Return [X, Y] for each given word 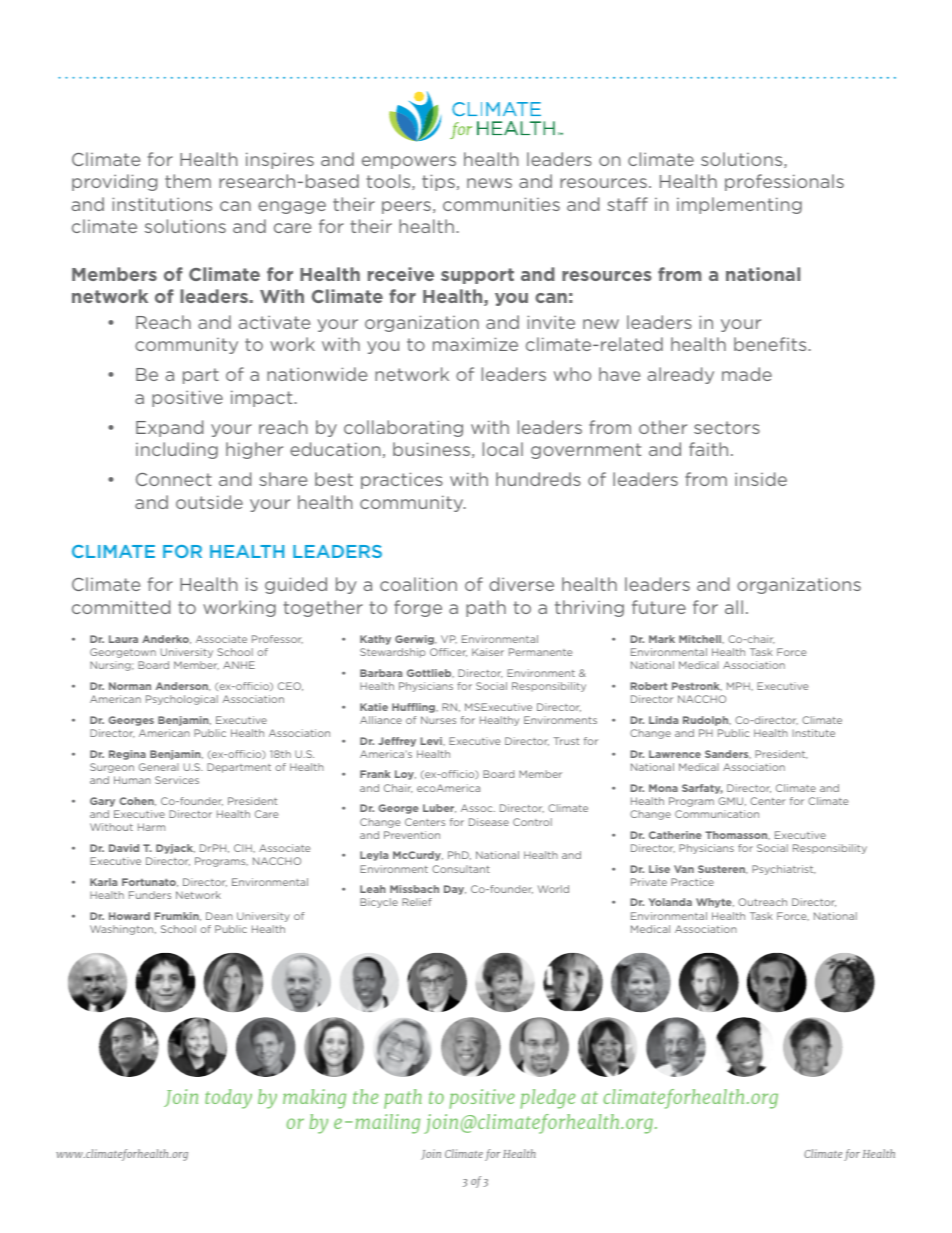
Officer [448, 652]
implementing [739, 205]
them [188, 181]
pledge [548, 1099]
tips [438, 182]
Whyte [715, 903]
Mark [662, 639]
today [228, 1099]
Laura [123, 639]
